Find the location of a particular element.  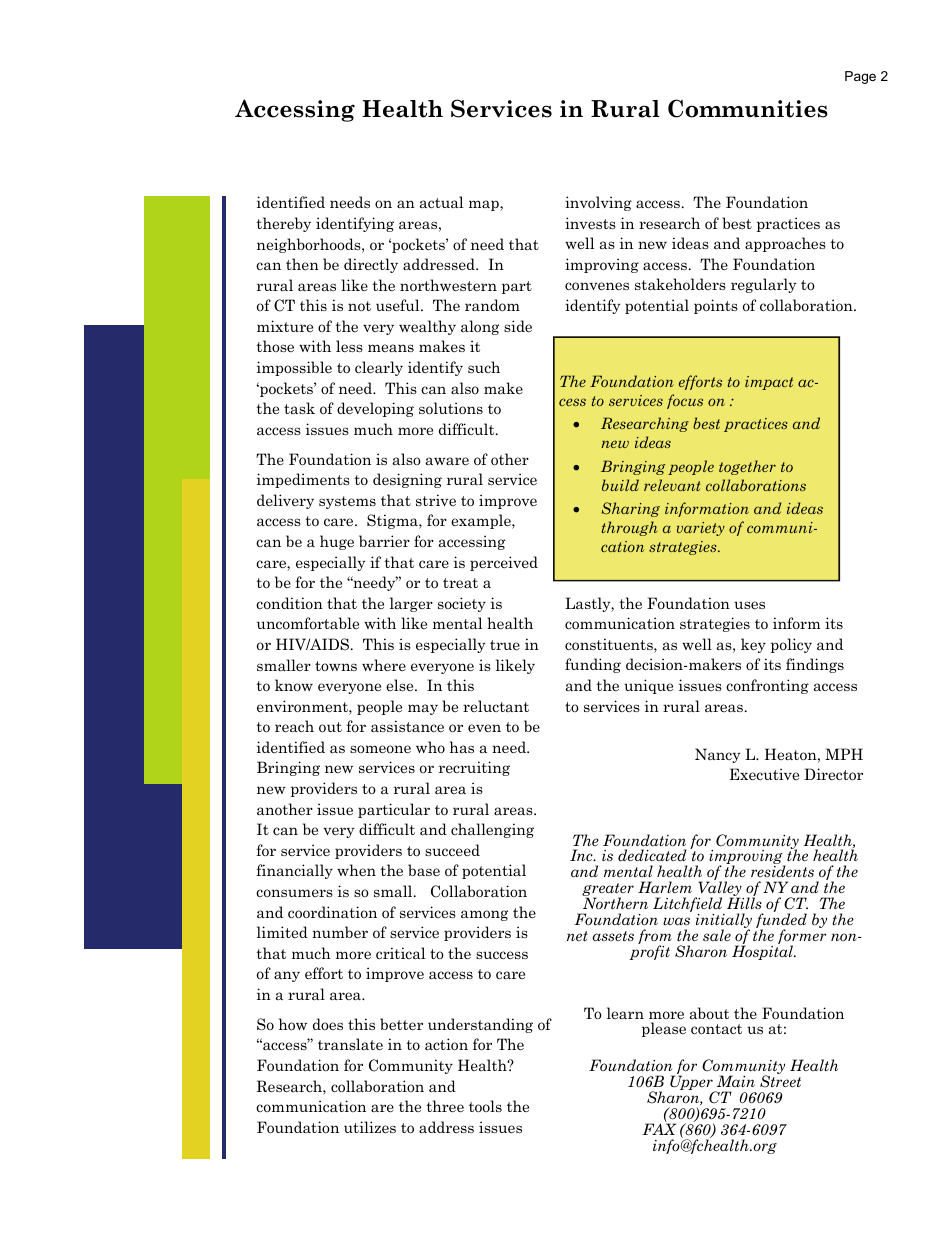

Street is located at coordinates (780, 1080).
